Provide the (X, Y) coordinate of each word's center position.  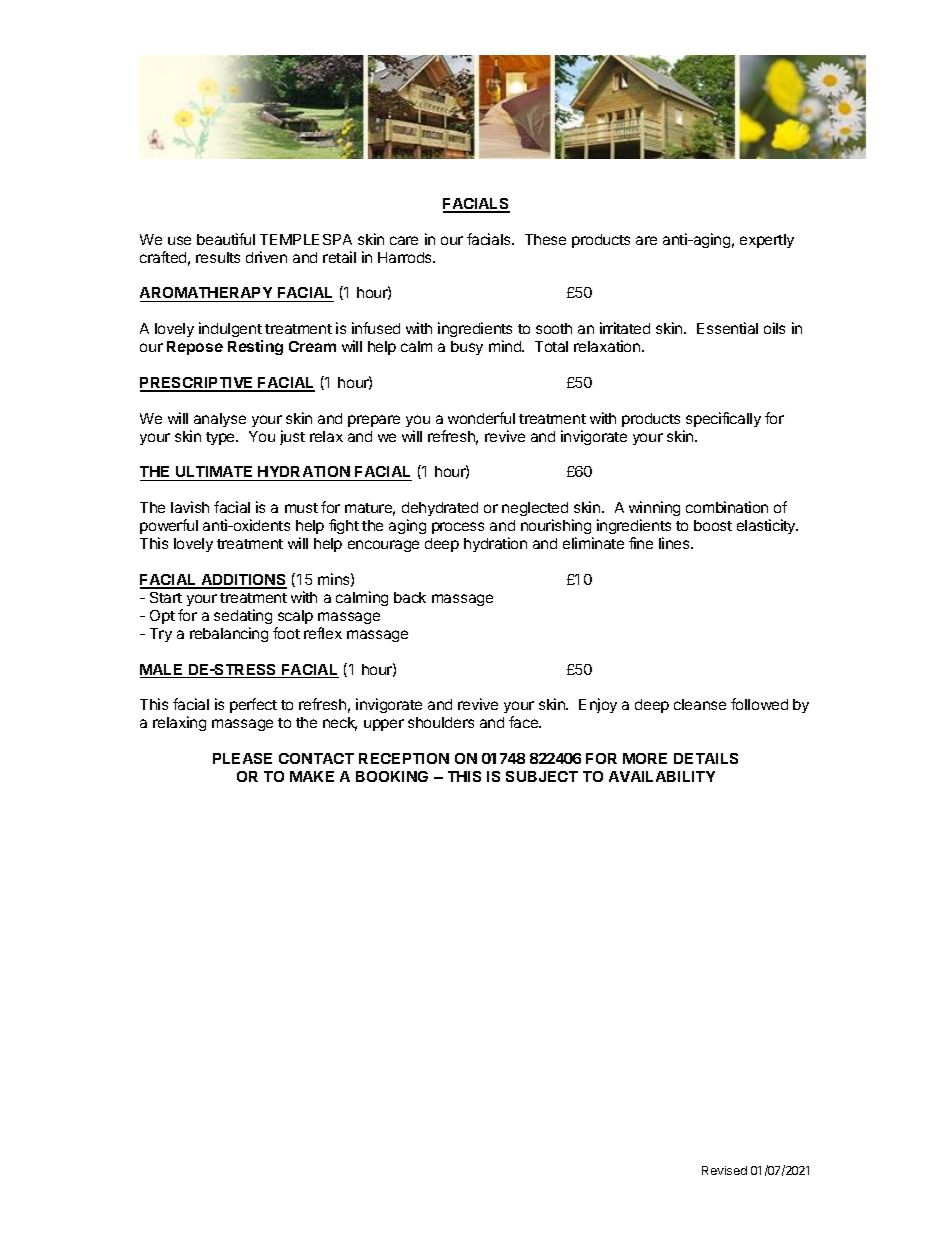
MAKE (312, 776)
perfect (253, 705)
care (404, 240)
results (218, 257)
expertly (767, 241)
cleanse (700, 704)
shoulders (441, 722)
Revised (724, 1170)
